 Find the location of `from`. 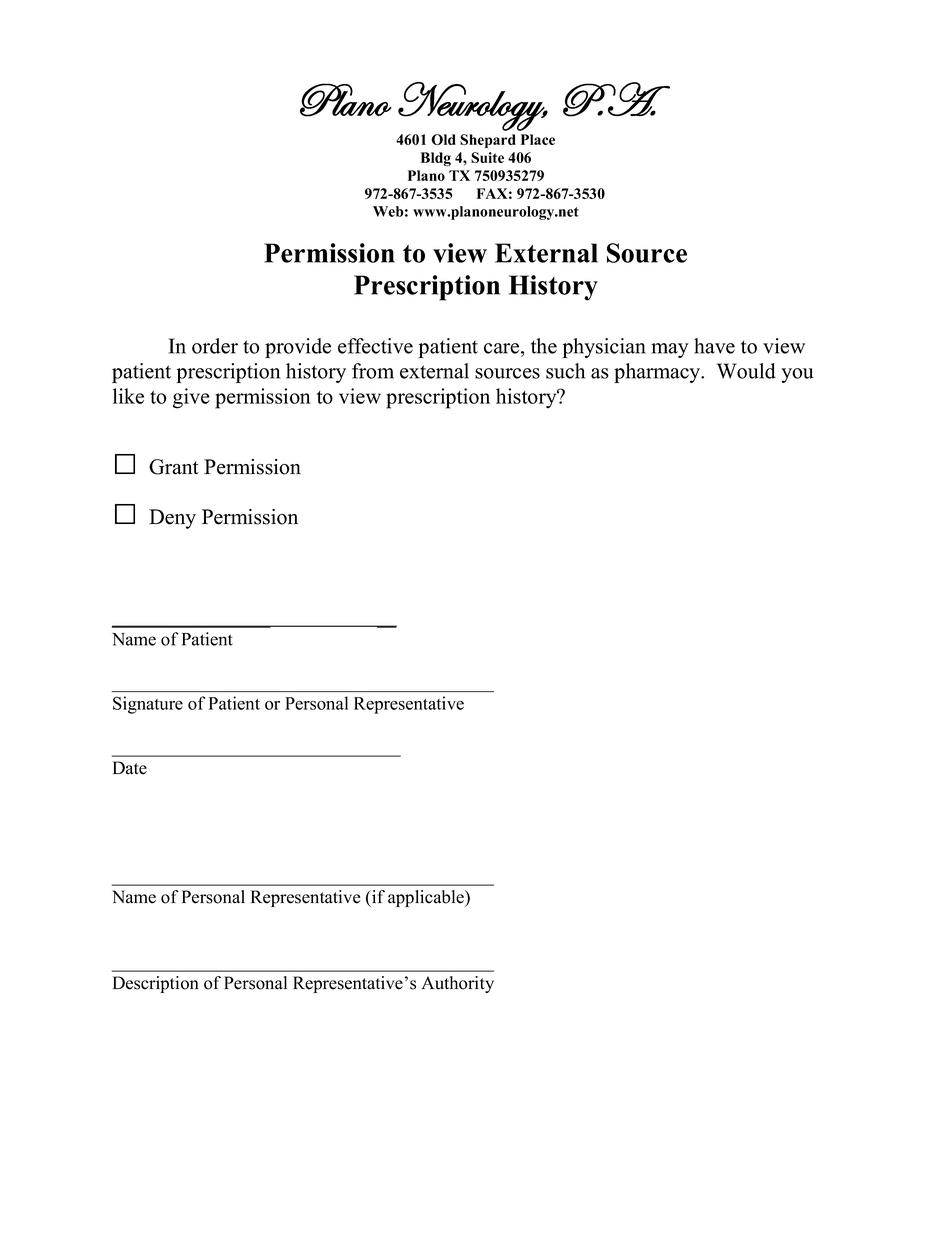

from is located at coordinates (373, 371).
